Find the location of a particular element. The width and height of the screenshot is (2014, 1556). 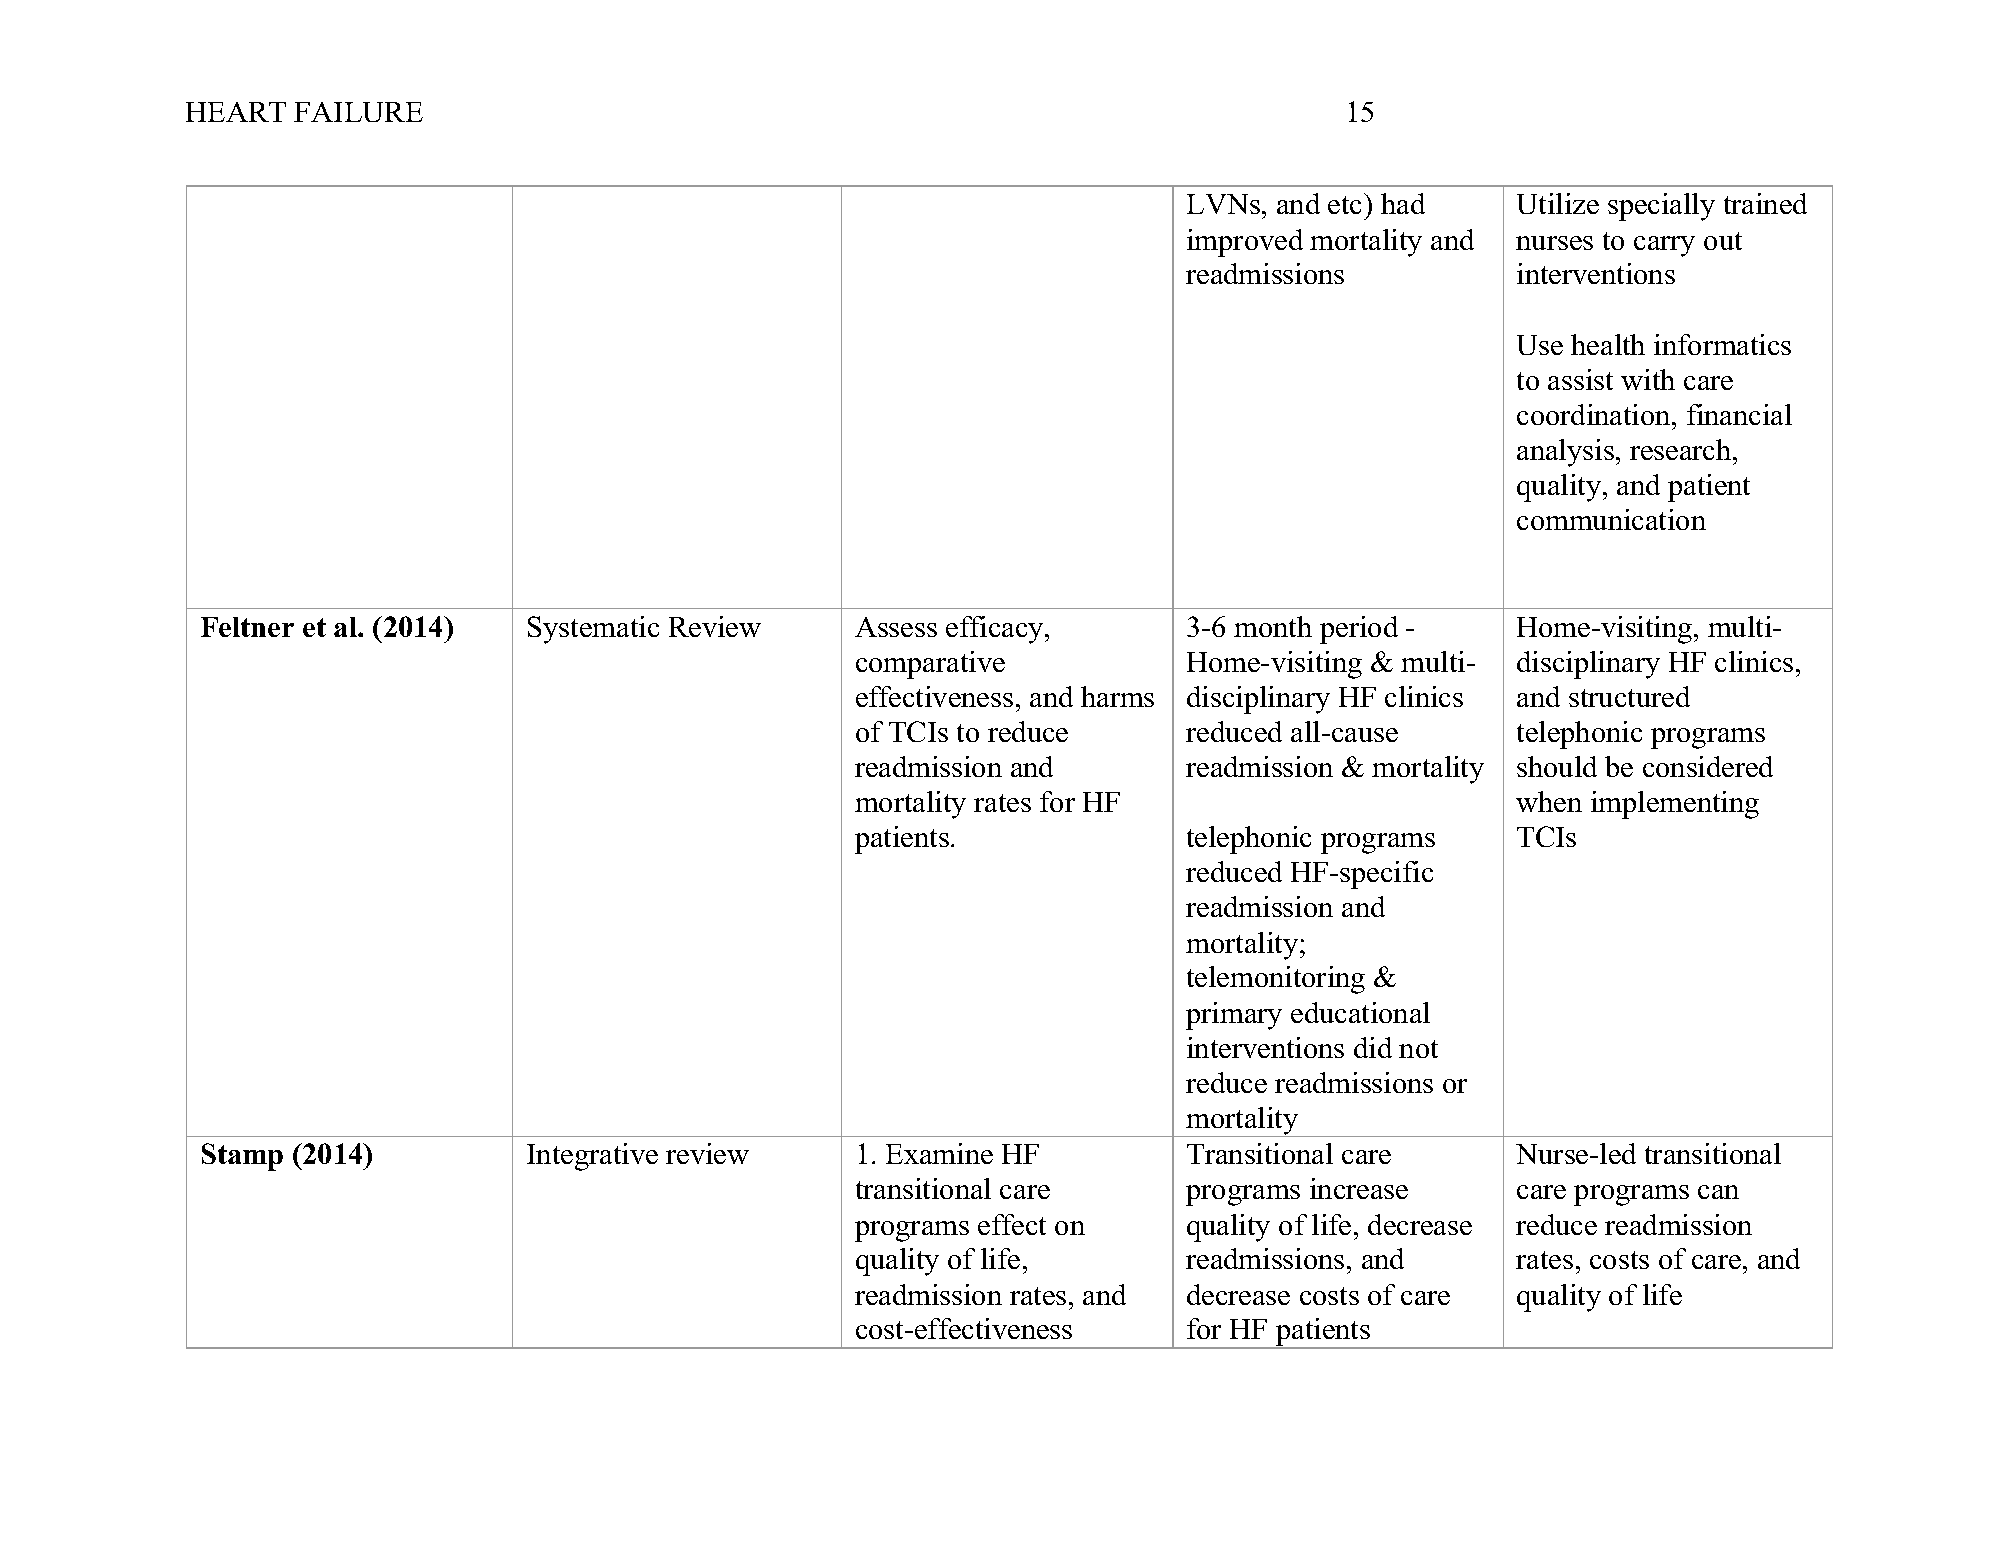

FAILURE is located at coordinates (358, 112).
